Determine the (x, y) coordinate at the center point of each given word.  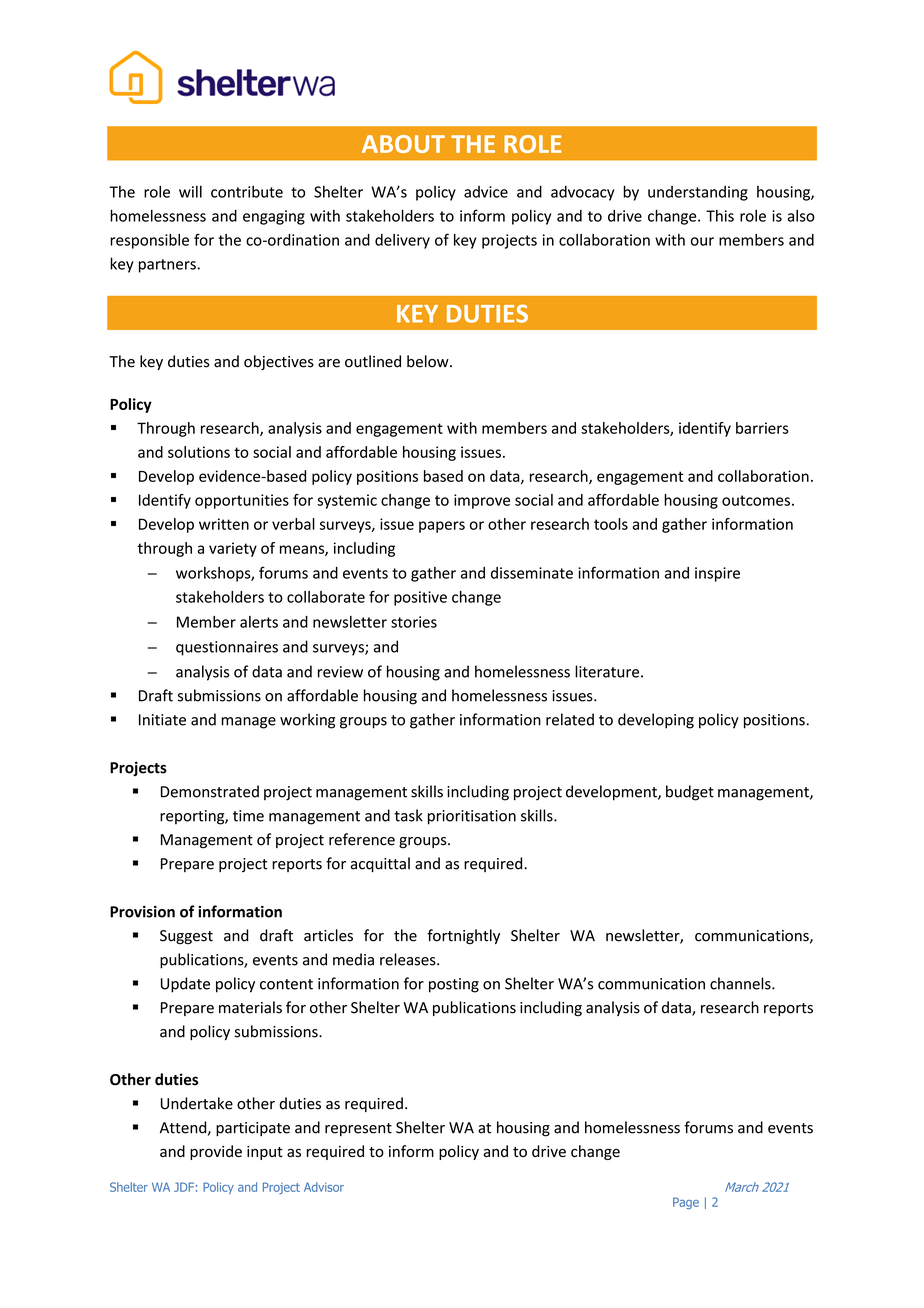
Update (185, 985)
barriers (762, 428)
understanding (698, 193)
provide (216, 1152)
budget (690, 793)
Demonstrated (210, 791)
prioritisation (472, 817)
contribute (247, 191)
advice (486, 192)
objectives (279, 362)
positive (420, 598)
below (429, 361)
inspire (717, 574)
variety (233, 549)
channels (741, 983)
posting (454, 985)
